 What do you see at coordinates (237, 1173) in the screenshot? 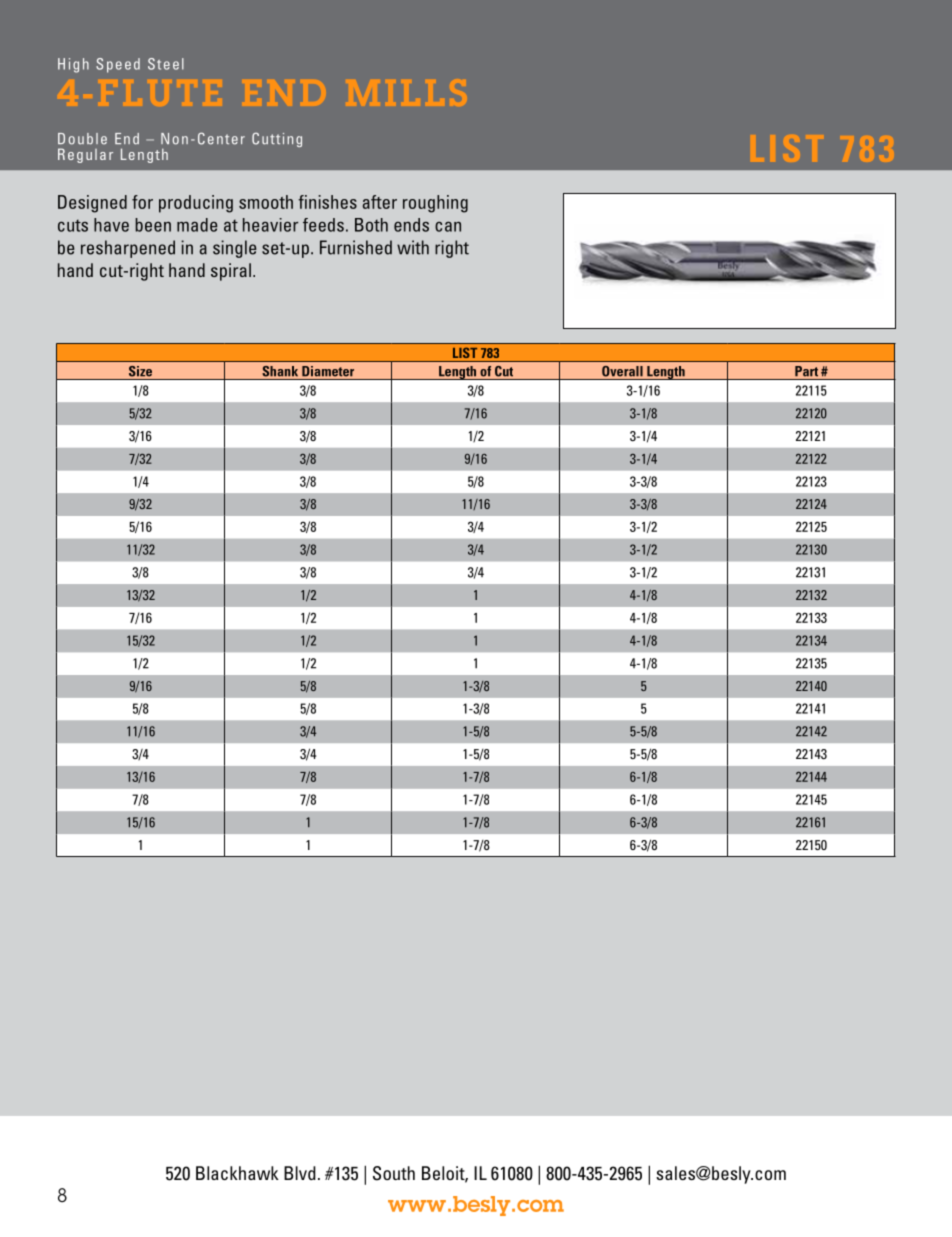
I see `Blackhawk` at bounding box center [237, 1173].
